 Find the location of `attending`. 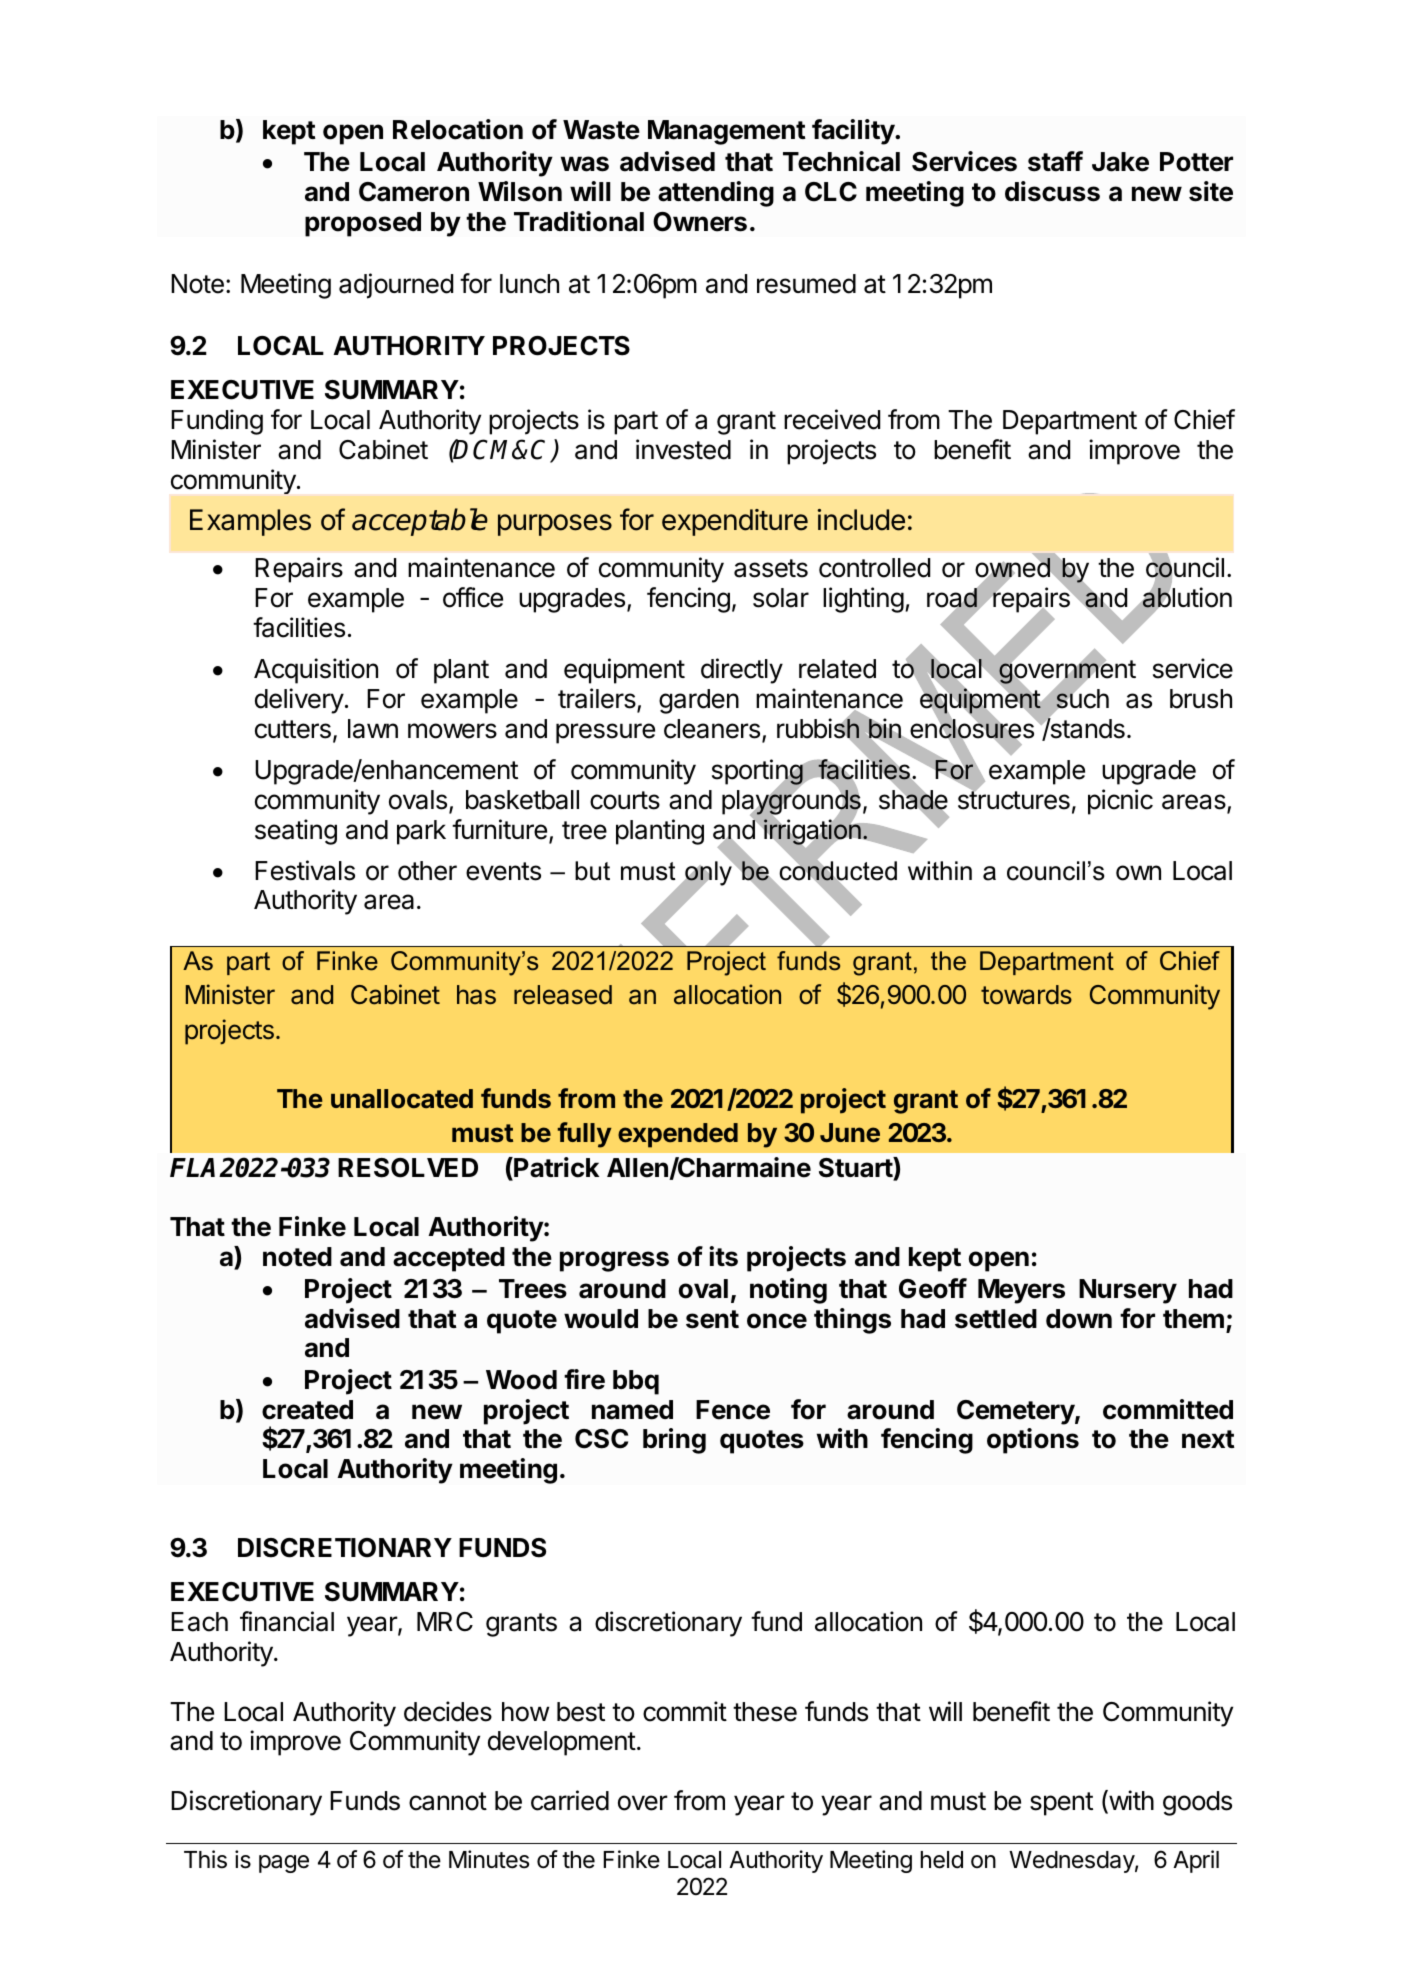

attending is located at coordinates (716, 194).
